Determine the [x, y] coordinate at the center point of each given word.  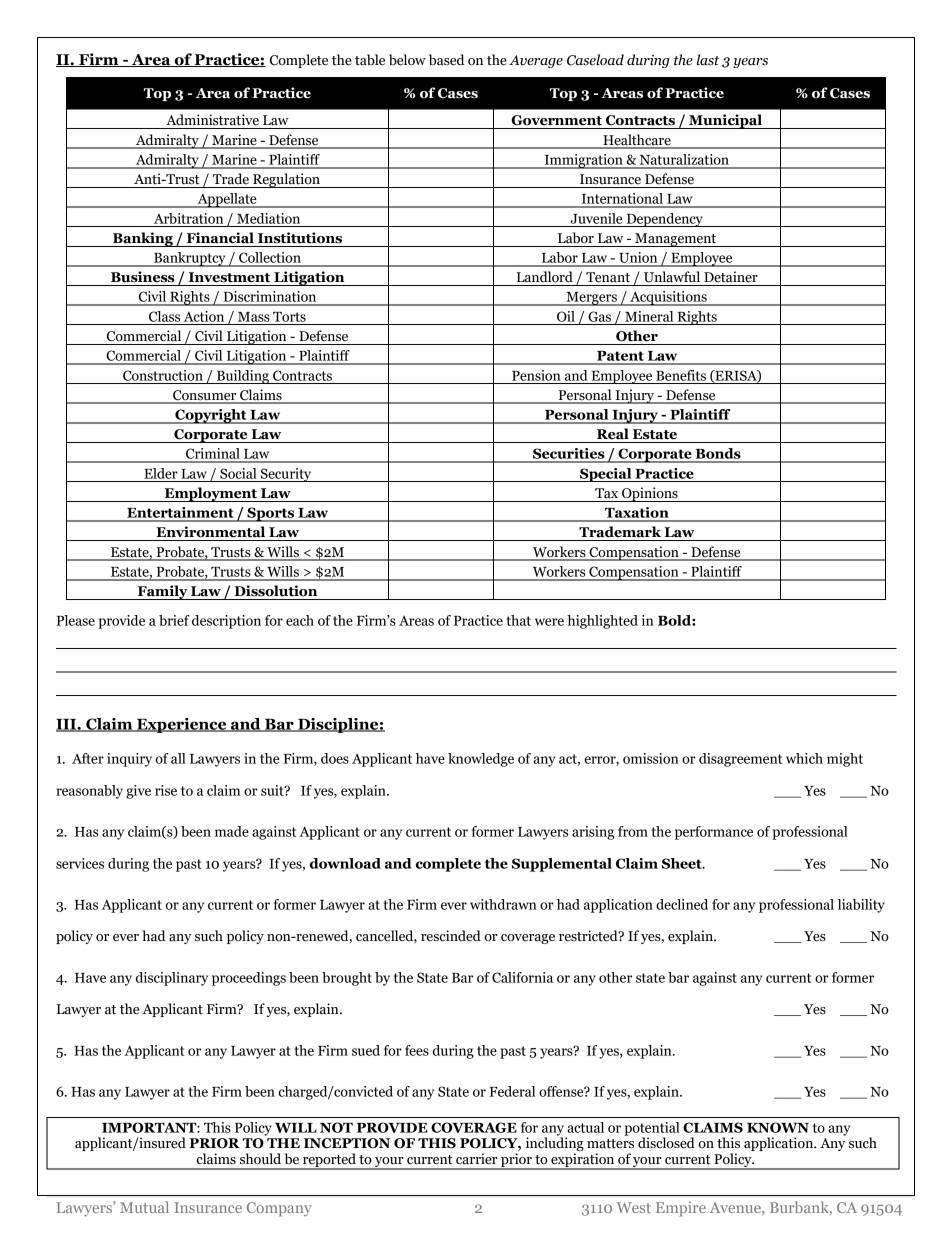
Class [164, 316]
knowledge [481, 760]
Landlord [545, 277]
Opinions [650, 494]
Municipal [725, 121]
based [447, 60]
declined [682, 904]
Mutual [144, 1207]
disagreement [740, 760]
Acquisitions [668, 298]
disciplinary [172, 979]
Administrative [212, 120]
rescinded [451, 936]
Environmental [210, 532]
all [178, 758]
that [518, 620]
